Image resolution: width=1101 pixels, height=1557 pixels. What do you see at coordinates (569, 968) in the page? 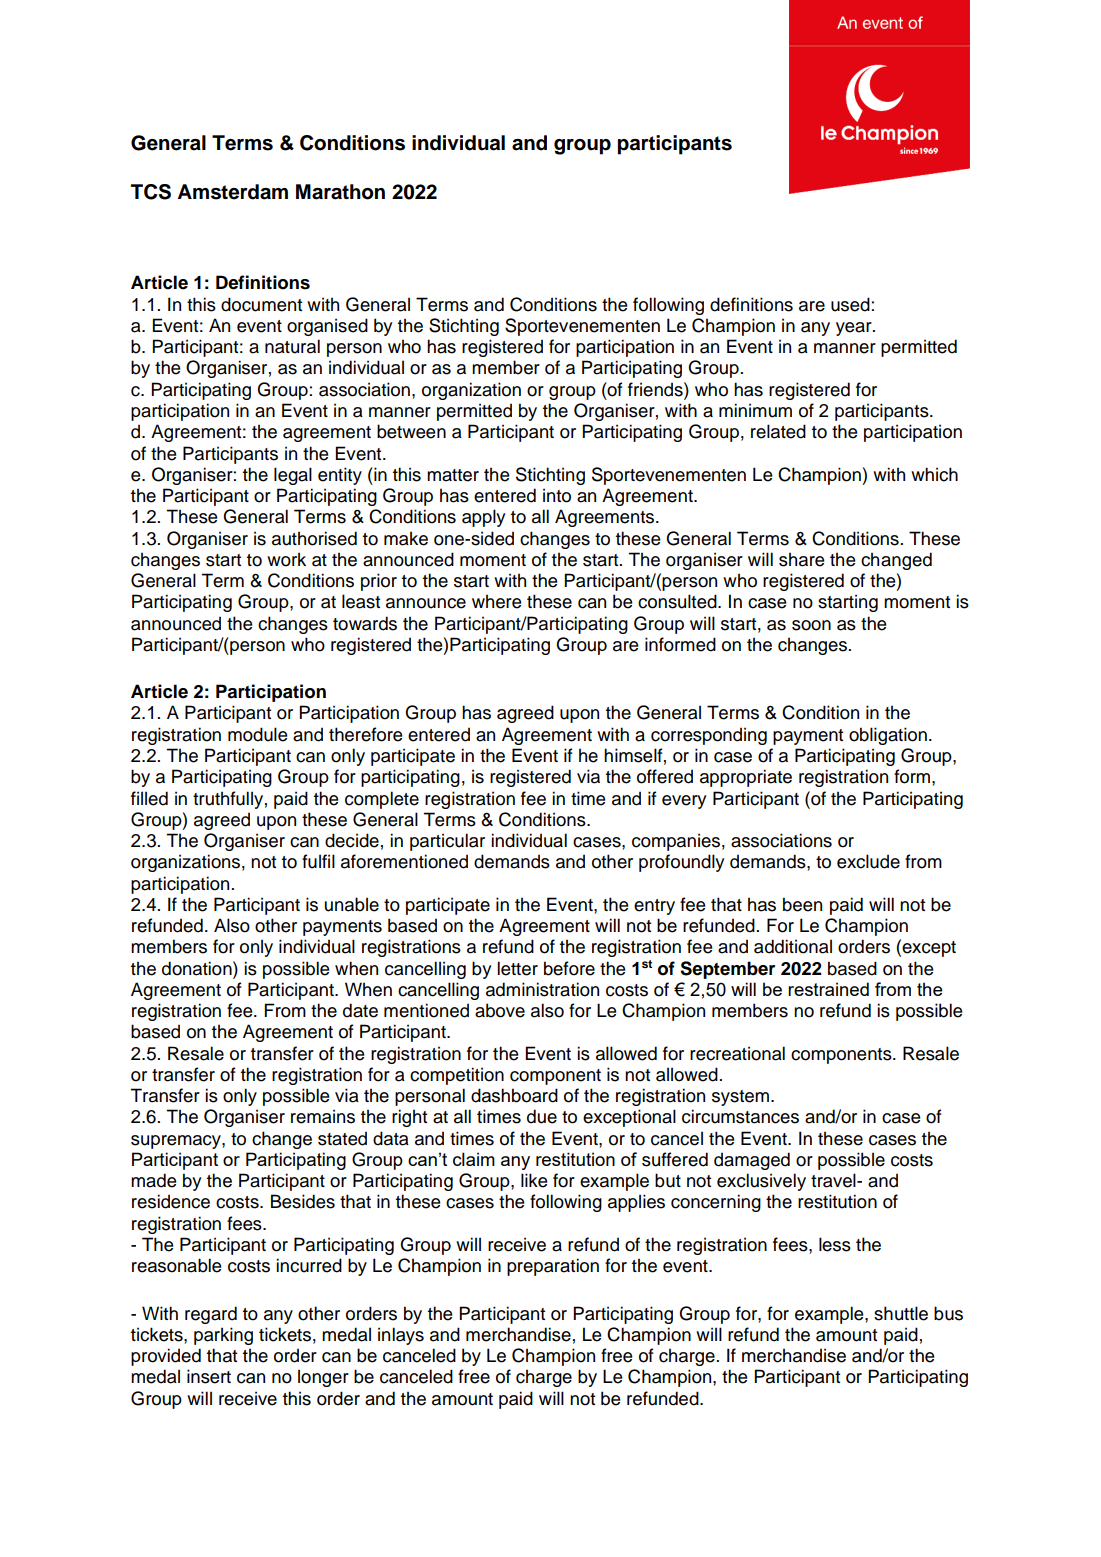
I see `before` at bounding box center [569, 968].
